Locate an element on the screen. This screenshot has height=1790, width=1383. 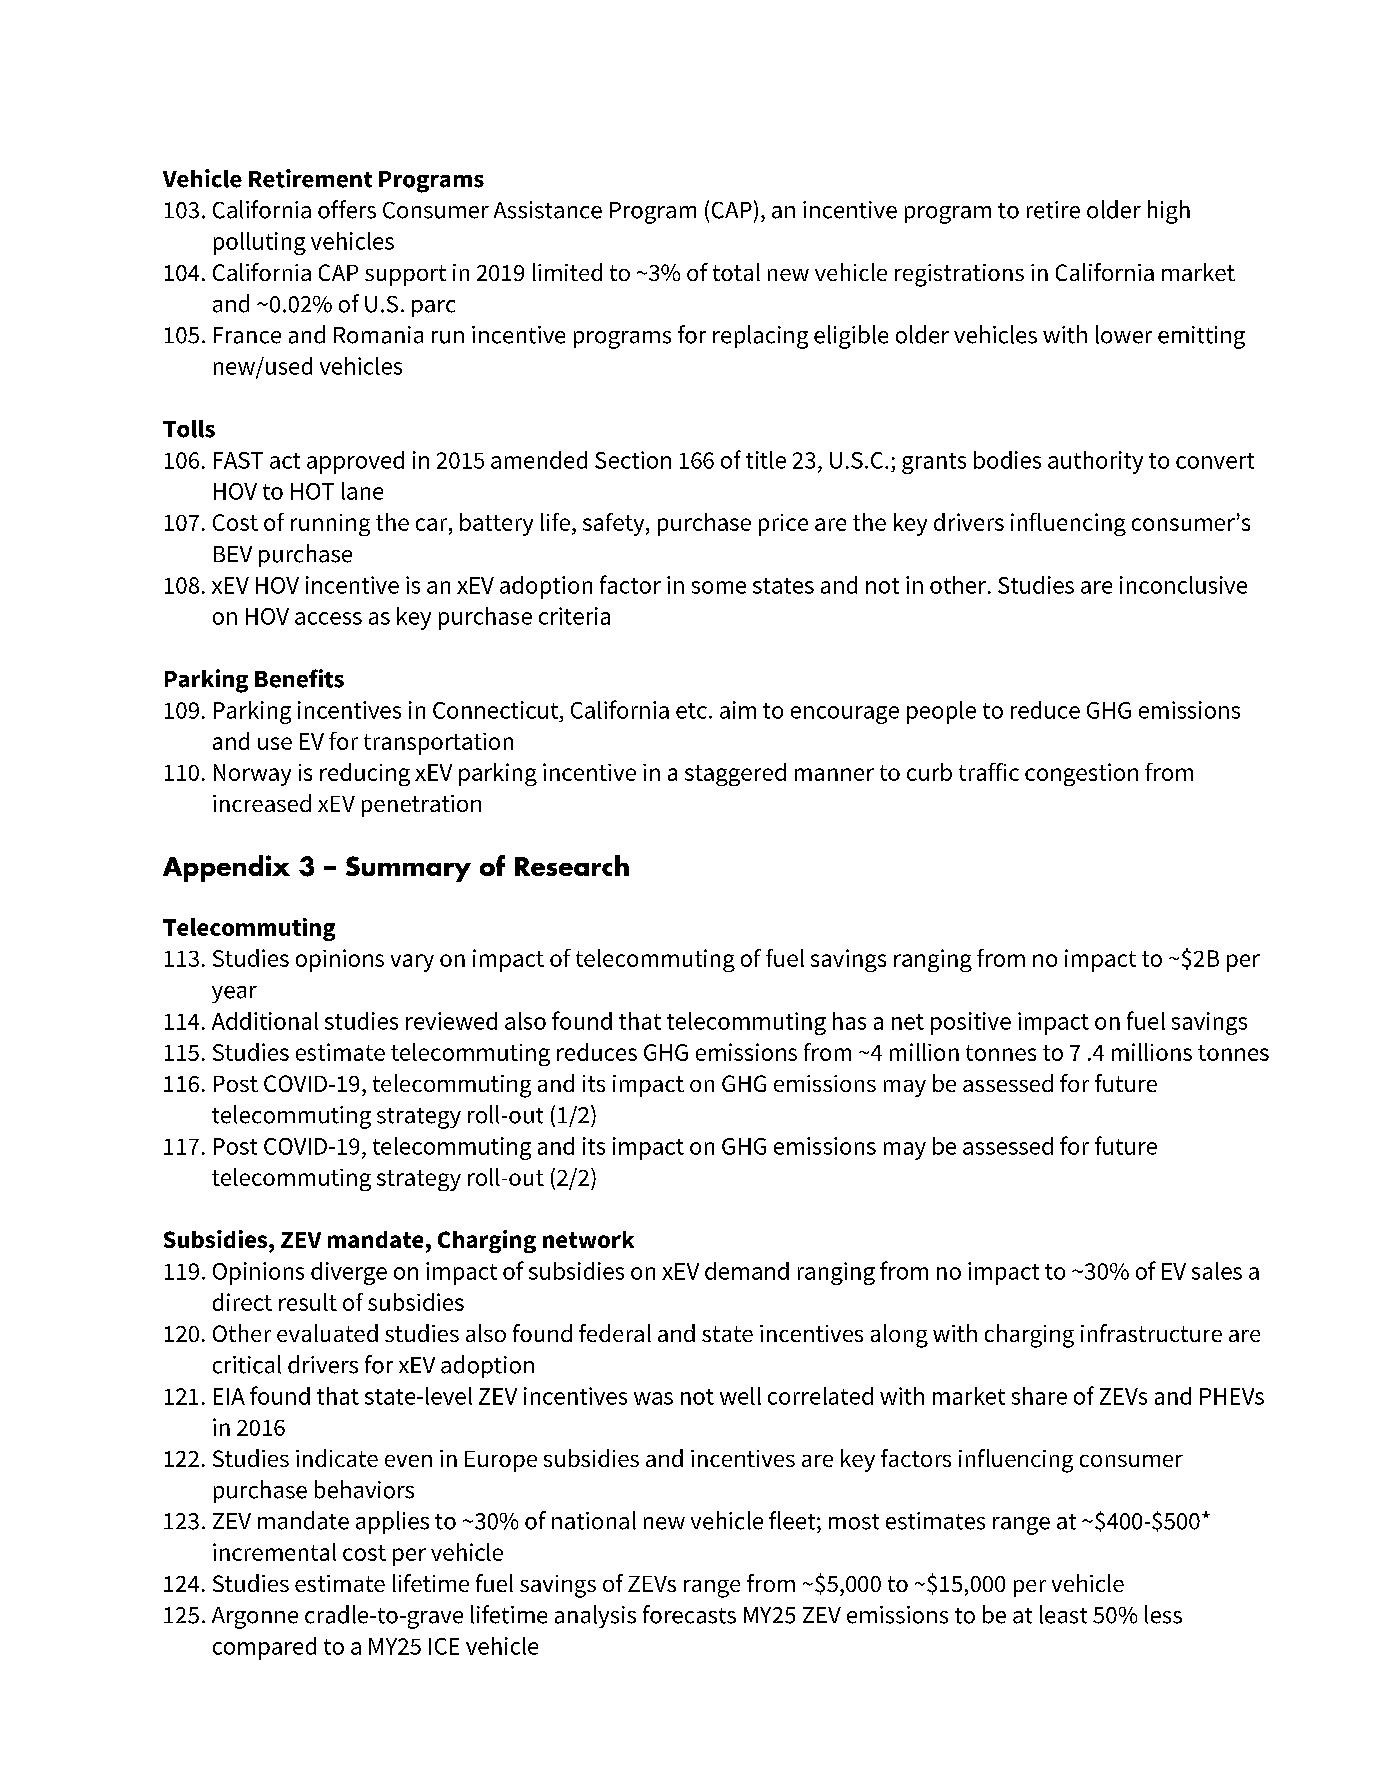
etc is located at coordinates (691, 711).
